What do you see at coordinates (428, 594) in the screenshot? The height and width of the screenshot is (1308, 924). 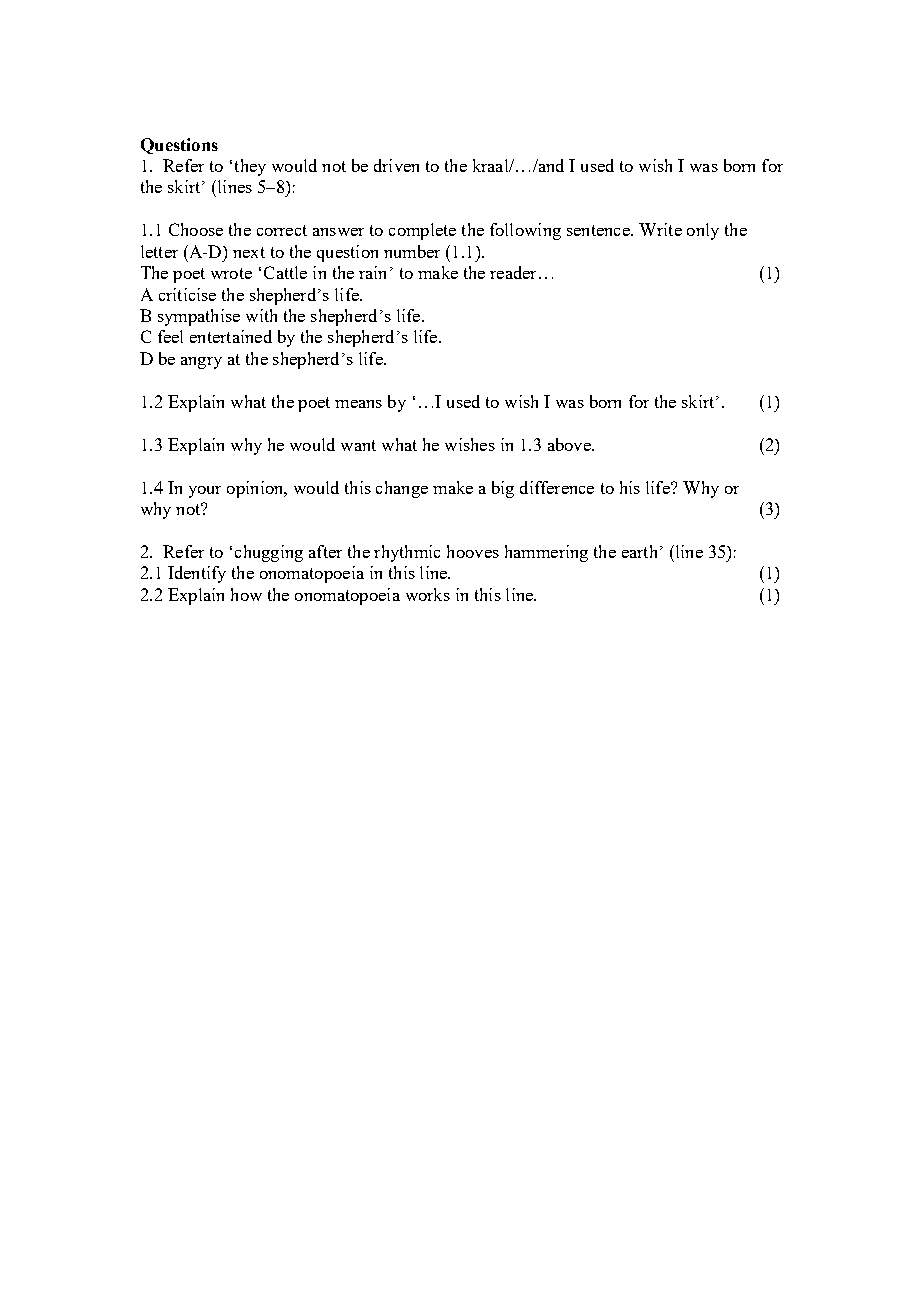 I see `works` at bounding box center [428, 594].
